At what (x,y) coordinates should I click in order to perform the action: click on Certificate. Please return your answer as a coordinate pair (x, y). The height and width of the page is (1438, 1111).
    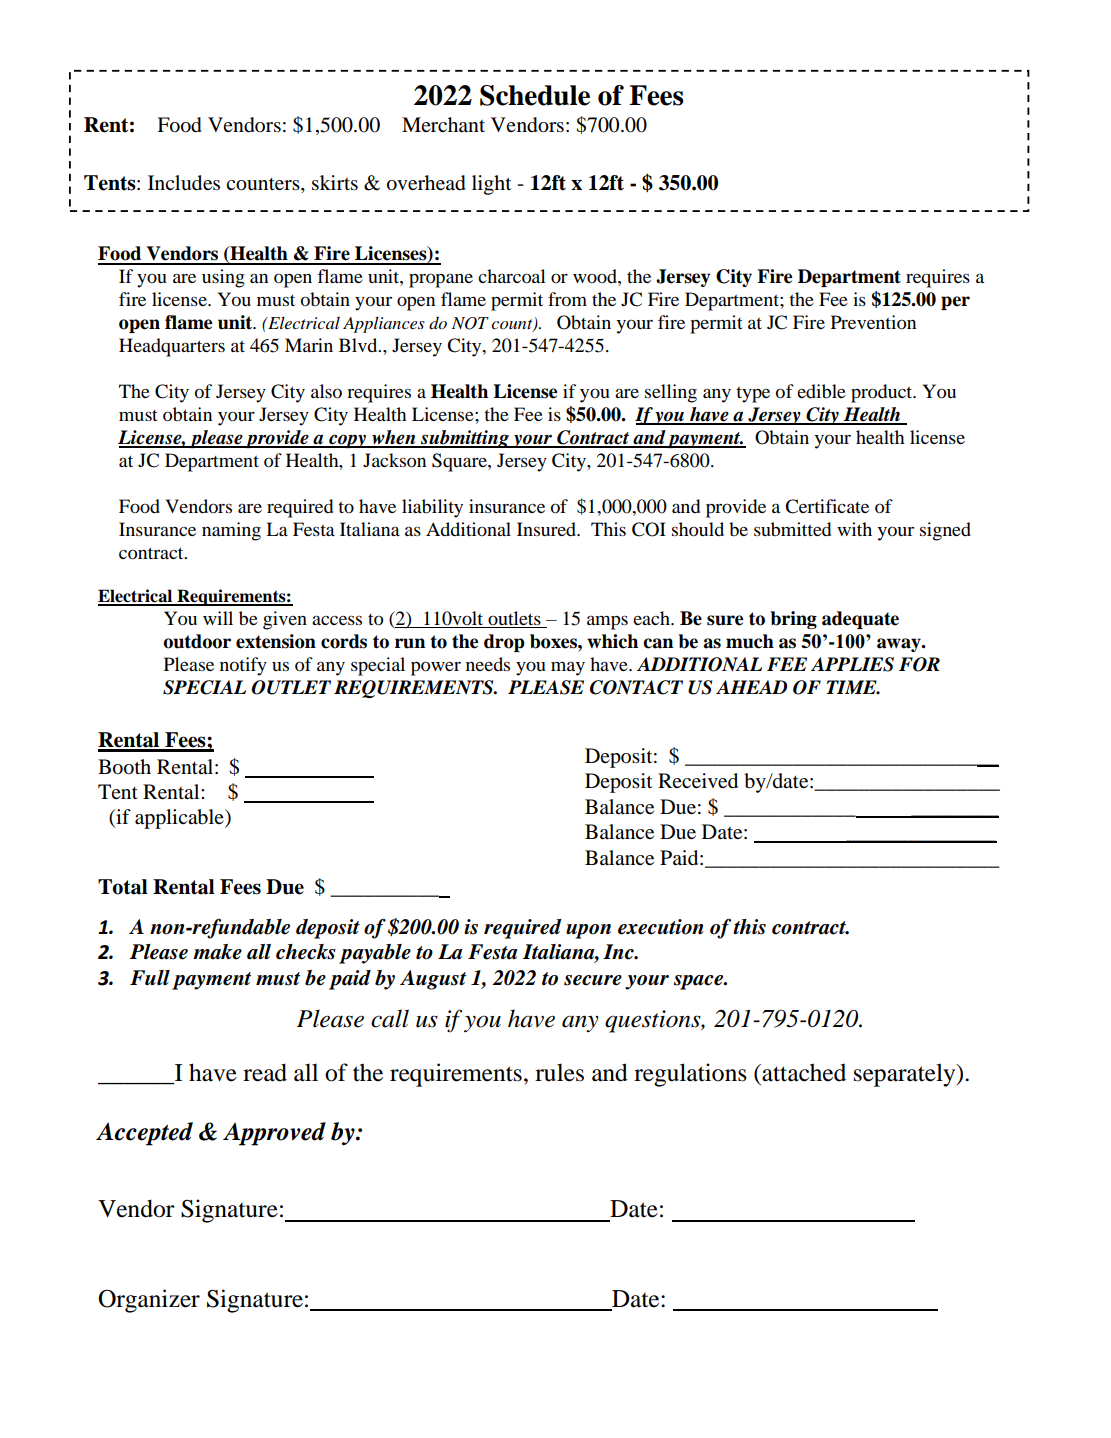
    Looking at the image, I should click on (827, 506).
